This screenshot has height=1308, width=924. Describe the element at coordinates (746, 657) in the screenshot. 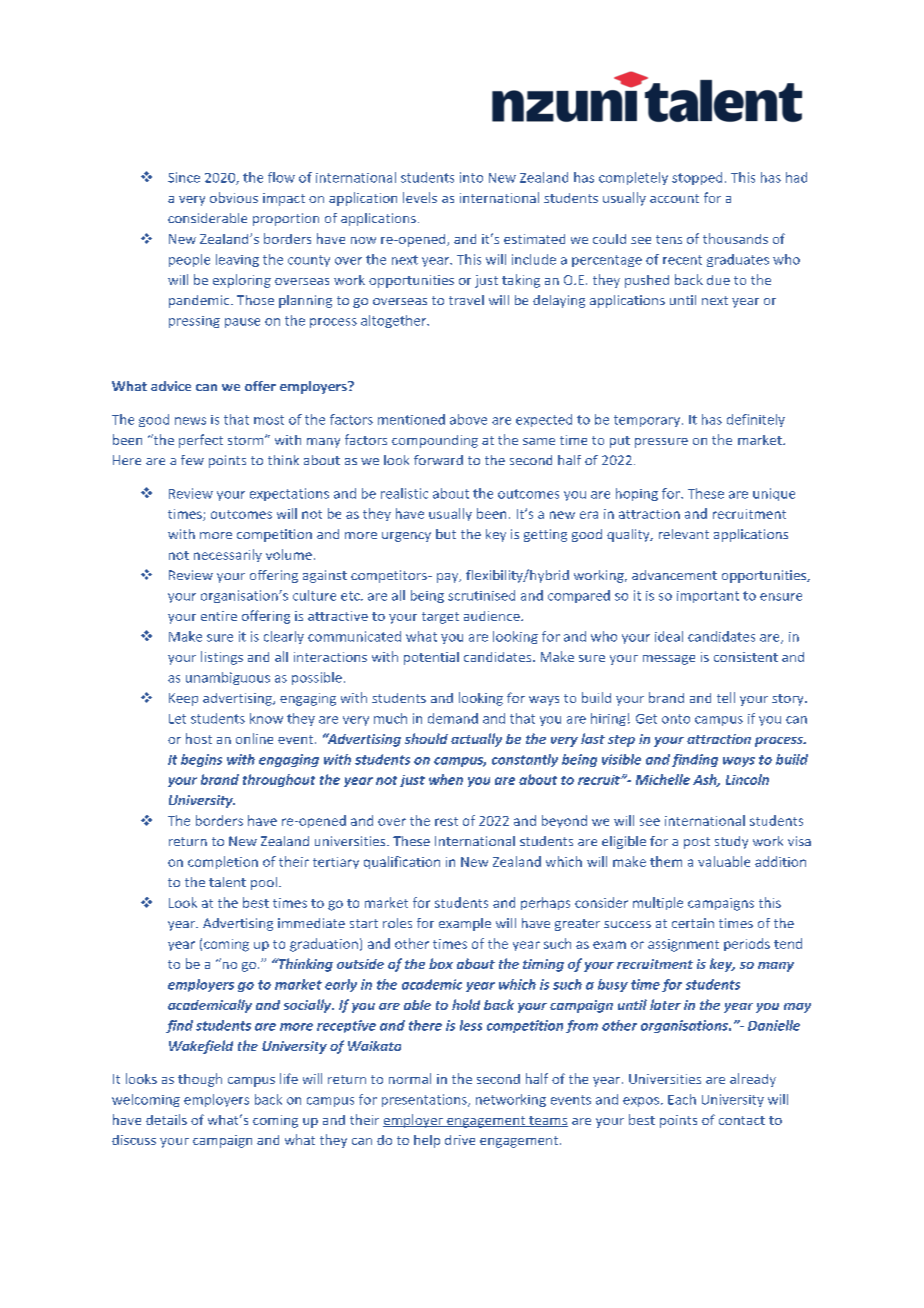

I see `consistent` at that location.
